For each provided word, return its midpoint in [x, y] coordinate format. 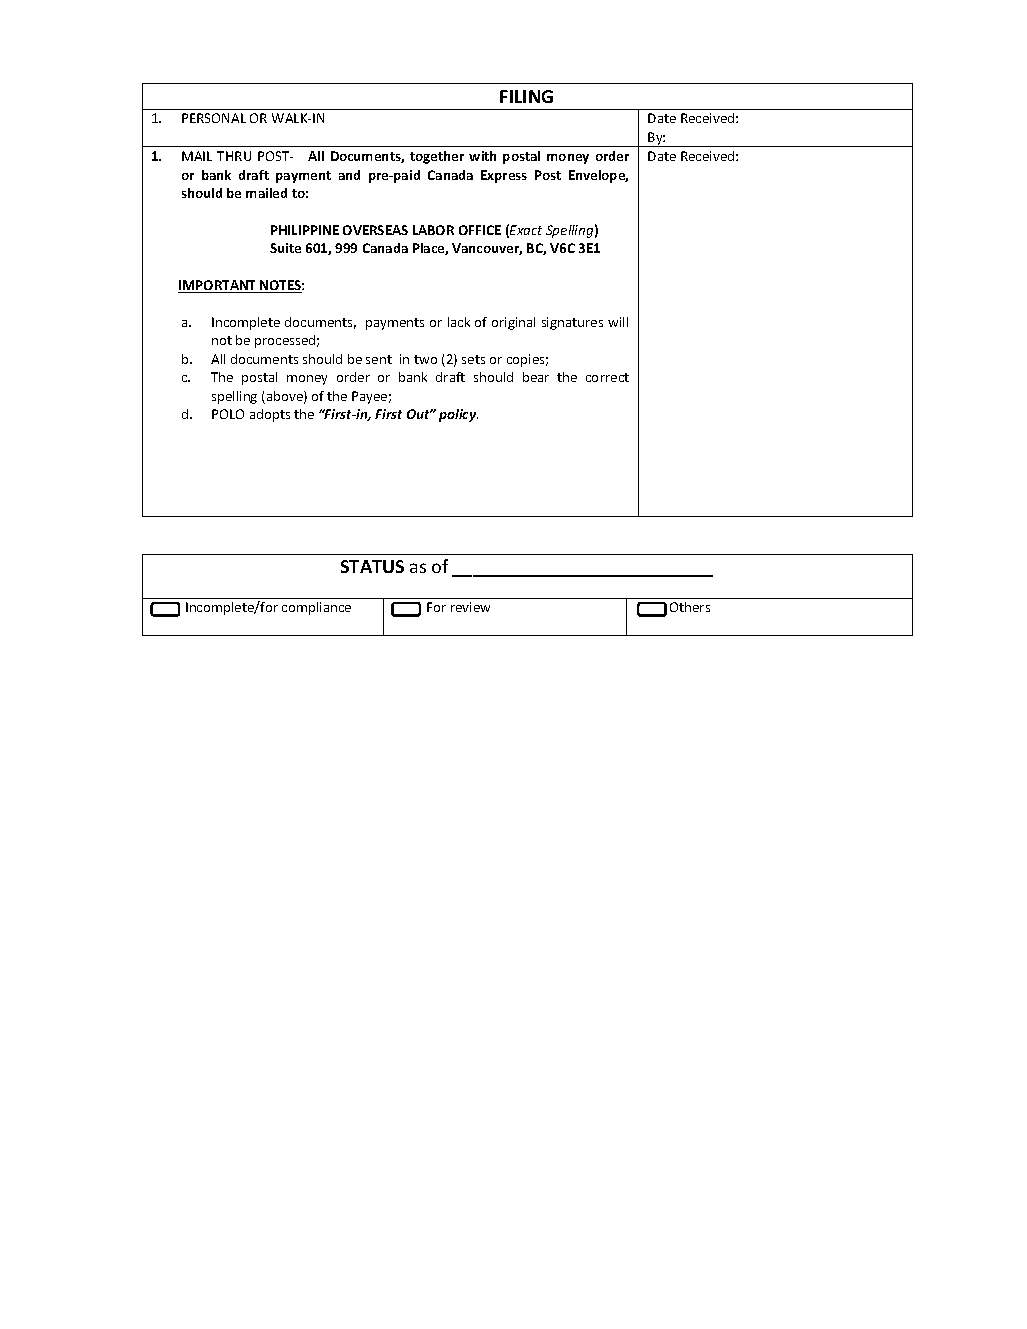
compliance [316, 608]
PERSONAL [214, 118]
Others [690, 607]
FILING [526, 96]
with [482, 156]
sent [379, 359]
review [470, 607]
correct [607, 377]
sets [473, 359]
